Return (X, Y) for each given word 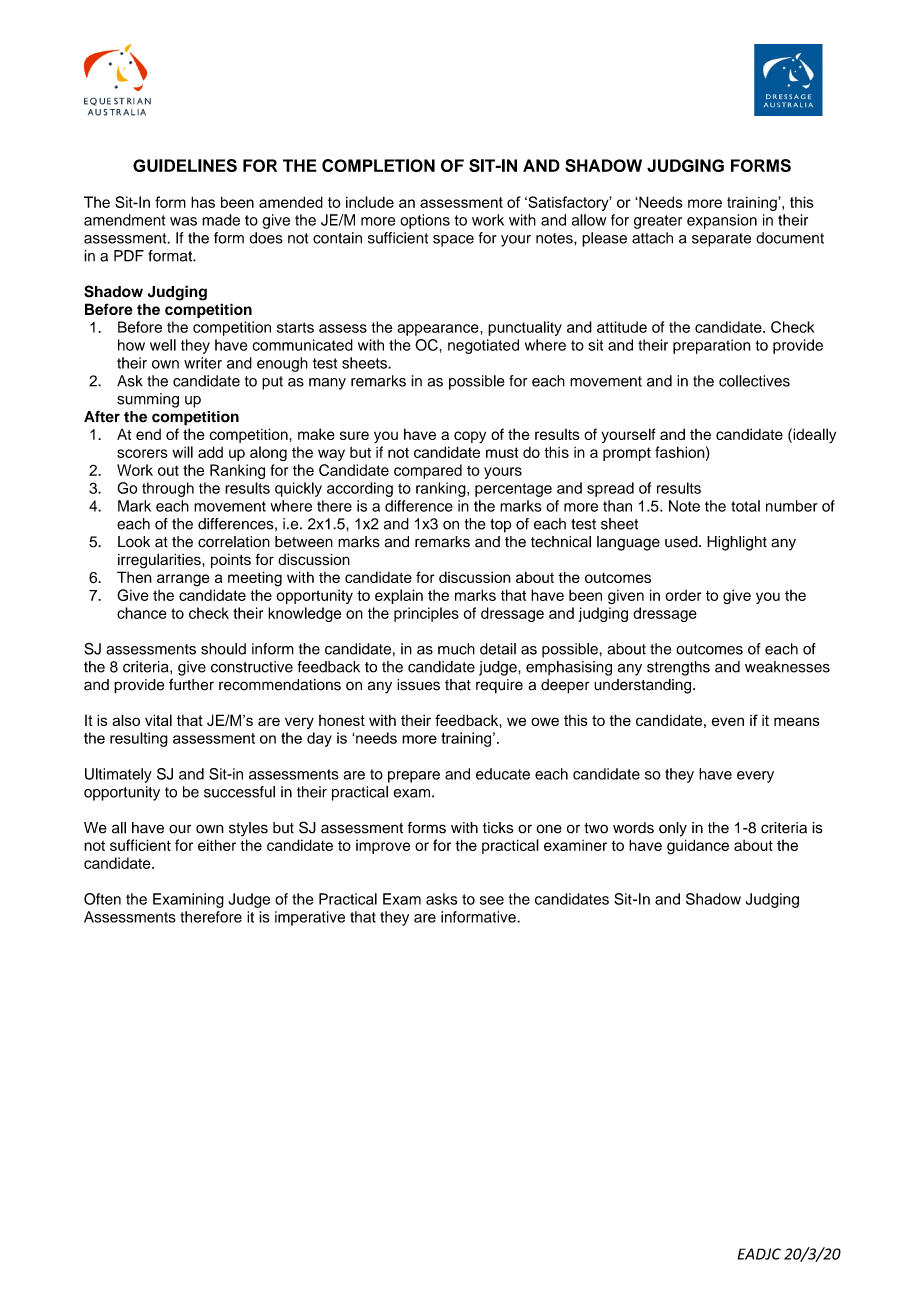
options (425, 221)
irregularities (160, 561)
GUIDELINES (185, 165)
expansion (722, 221)
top (500, 526)
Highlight (737, 543)
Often (102, 899)
